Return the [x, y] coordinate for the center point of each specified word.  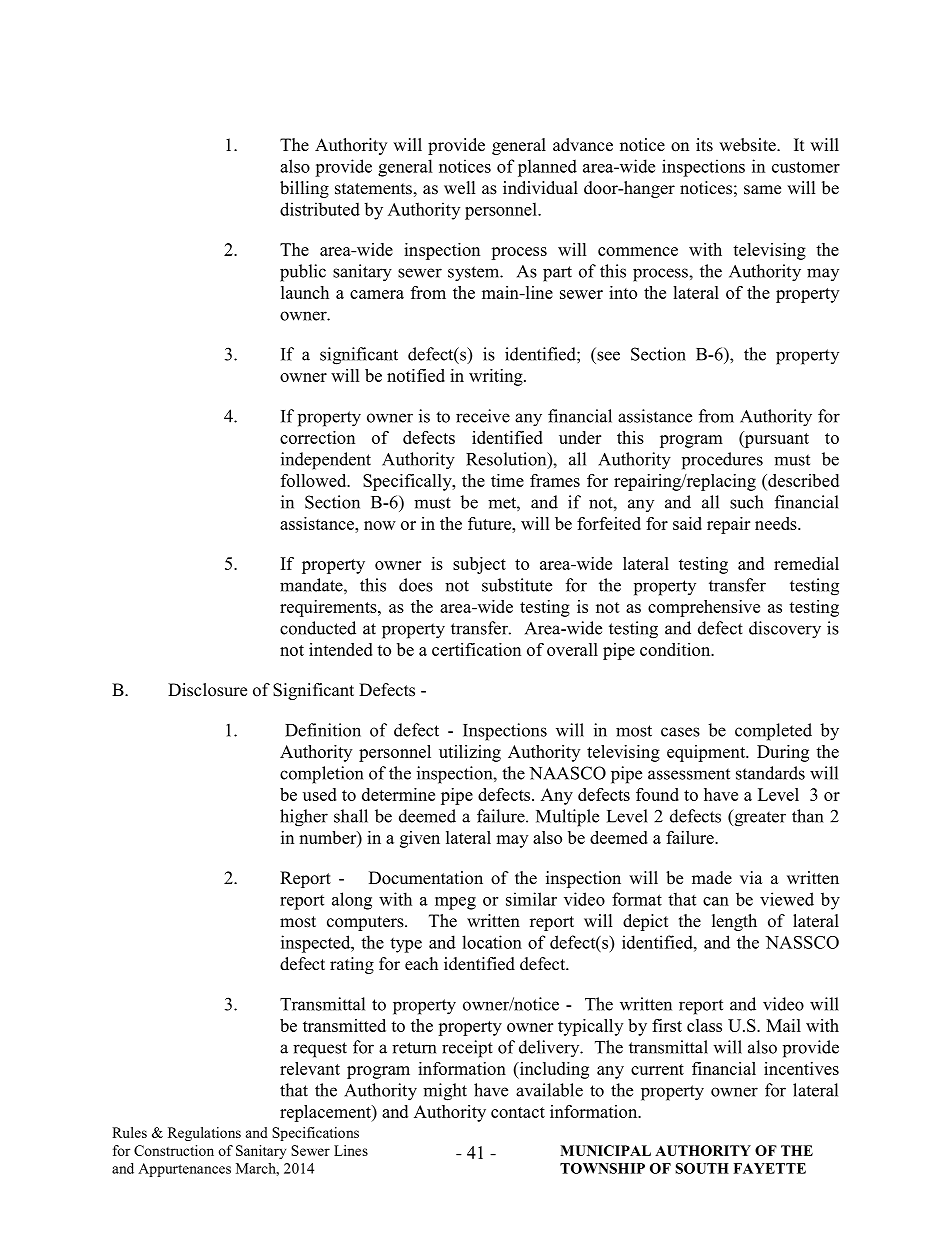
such [746, 502]
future [491, 523]
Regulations [204, 1134]
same [762, 190]
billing [304, 189]
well [459, 188]
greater [759, 818]
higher [304, 818]
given [420, 839]
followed [315, 480]
